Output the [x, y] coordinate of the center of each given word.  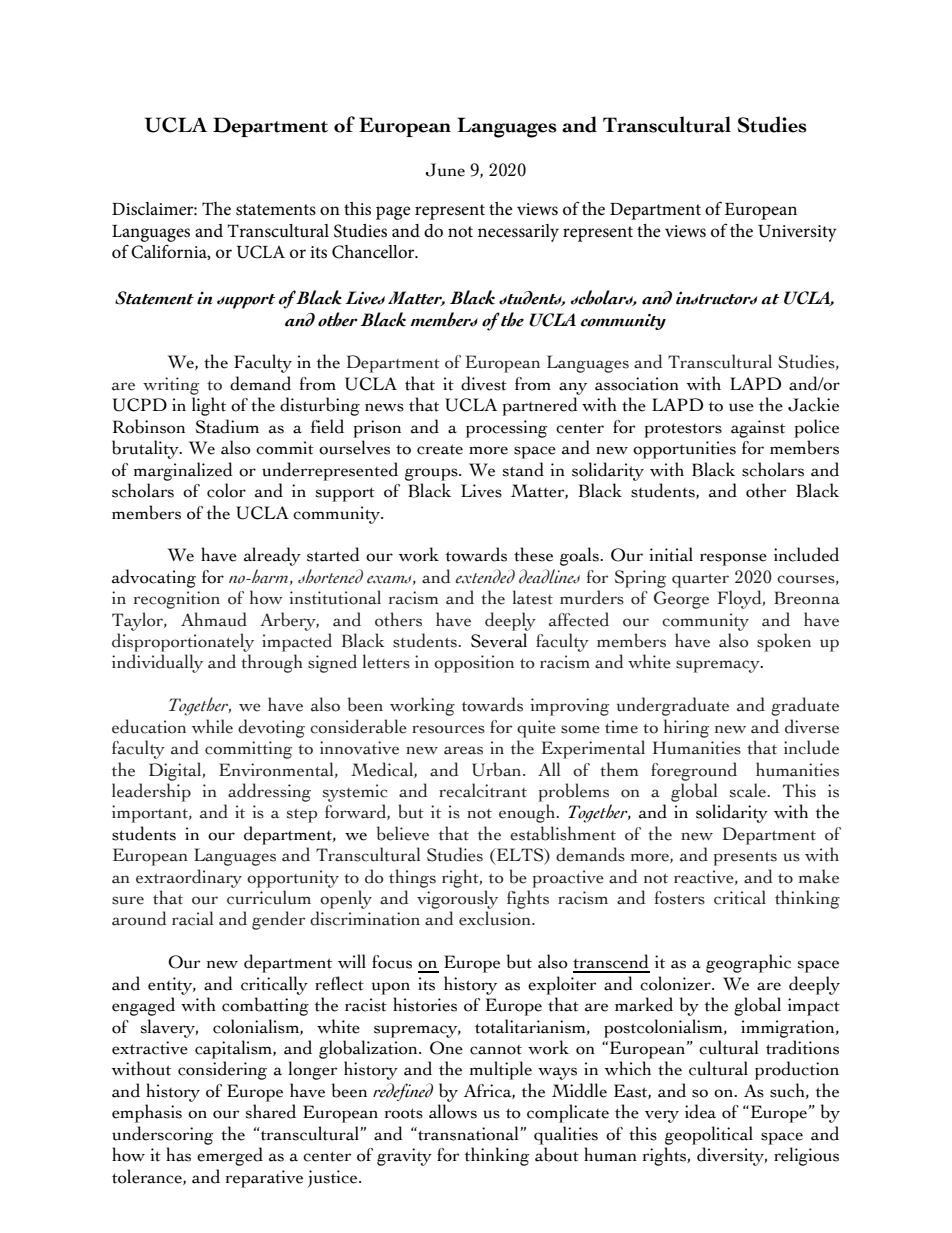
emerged [230, 1156]
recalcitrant [483, 790]
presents [745, 858]
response [733, 559]
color [226, 490]
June [445, 170]
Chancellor [374, 252]
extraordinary [189, 878]
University [797, 233]
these [533, 554]
